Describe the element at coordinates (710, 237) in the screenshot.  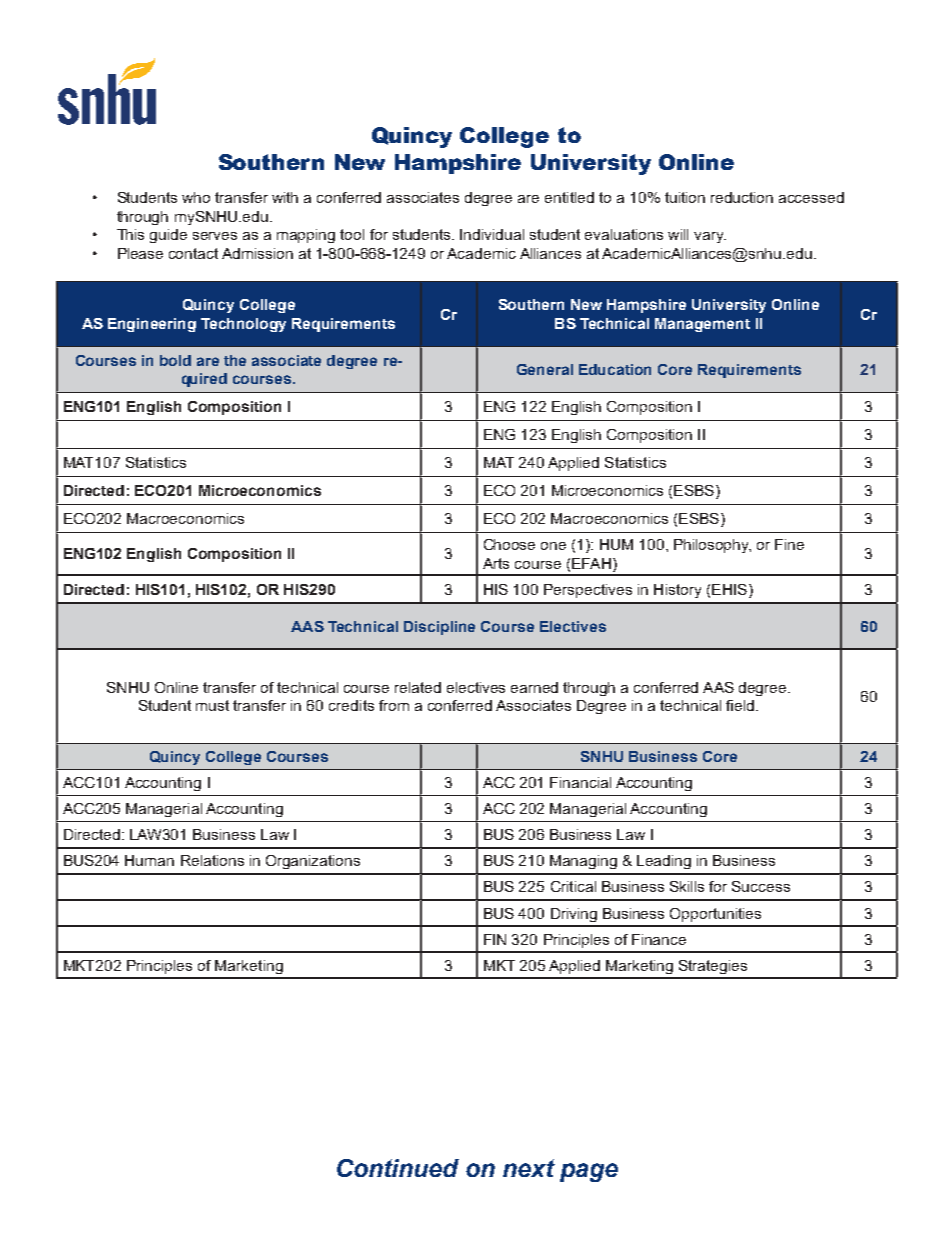
I see `vary` at that location.
